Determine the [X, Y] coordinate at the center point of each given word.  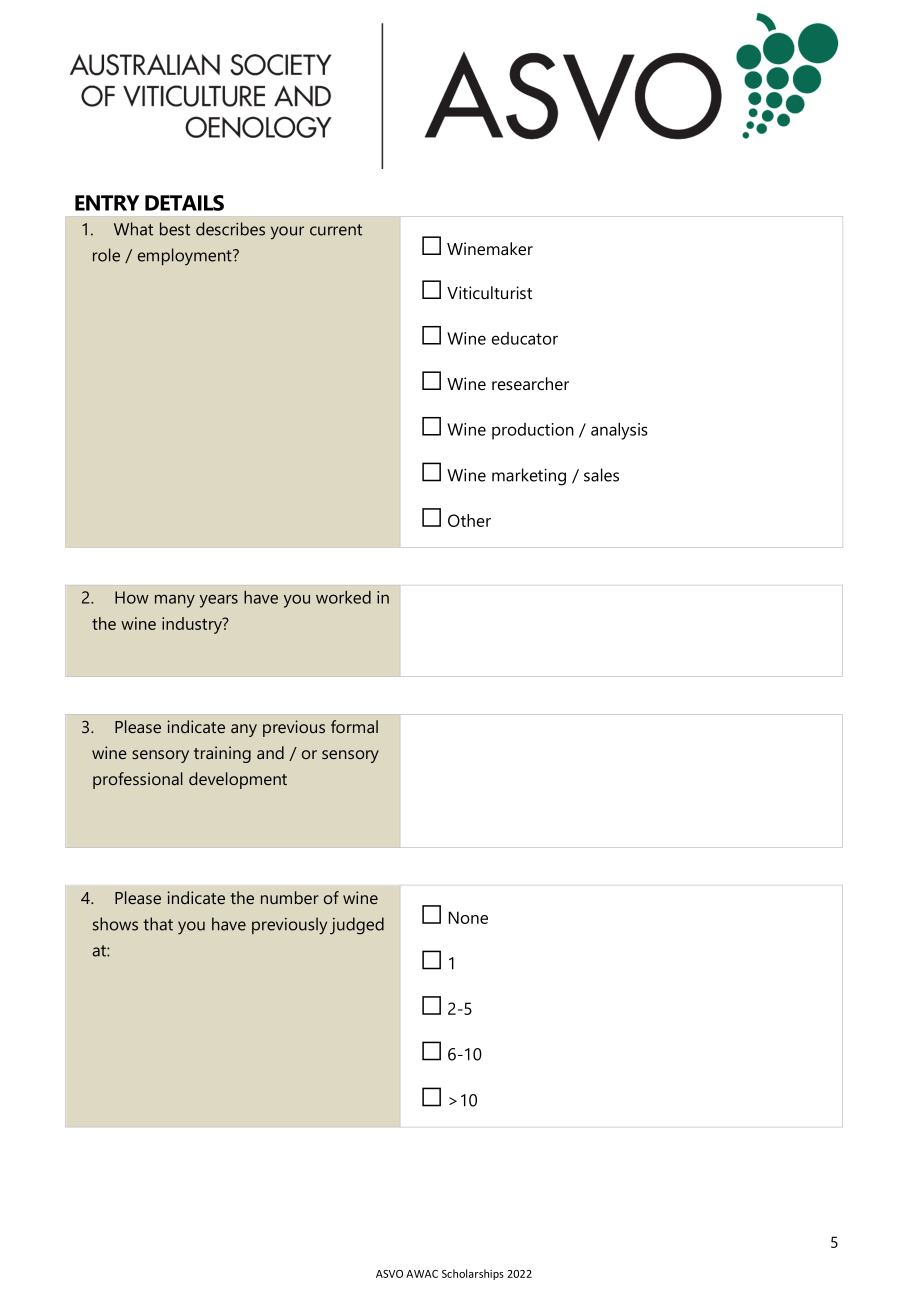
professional [138, 780]
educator [525, 338]
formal [354, 726]
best [175, 229]
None [468, 917]
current [336, 230]
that [158, 924]
